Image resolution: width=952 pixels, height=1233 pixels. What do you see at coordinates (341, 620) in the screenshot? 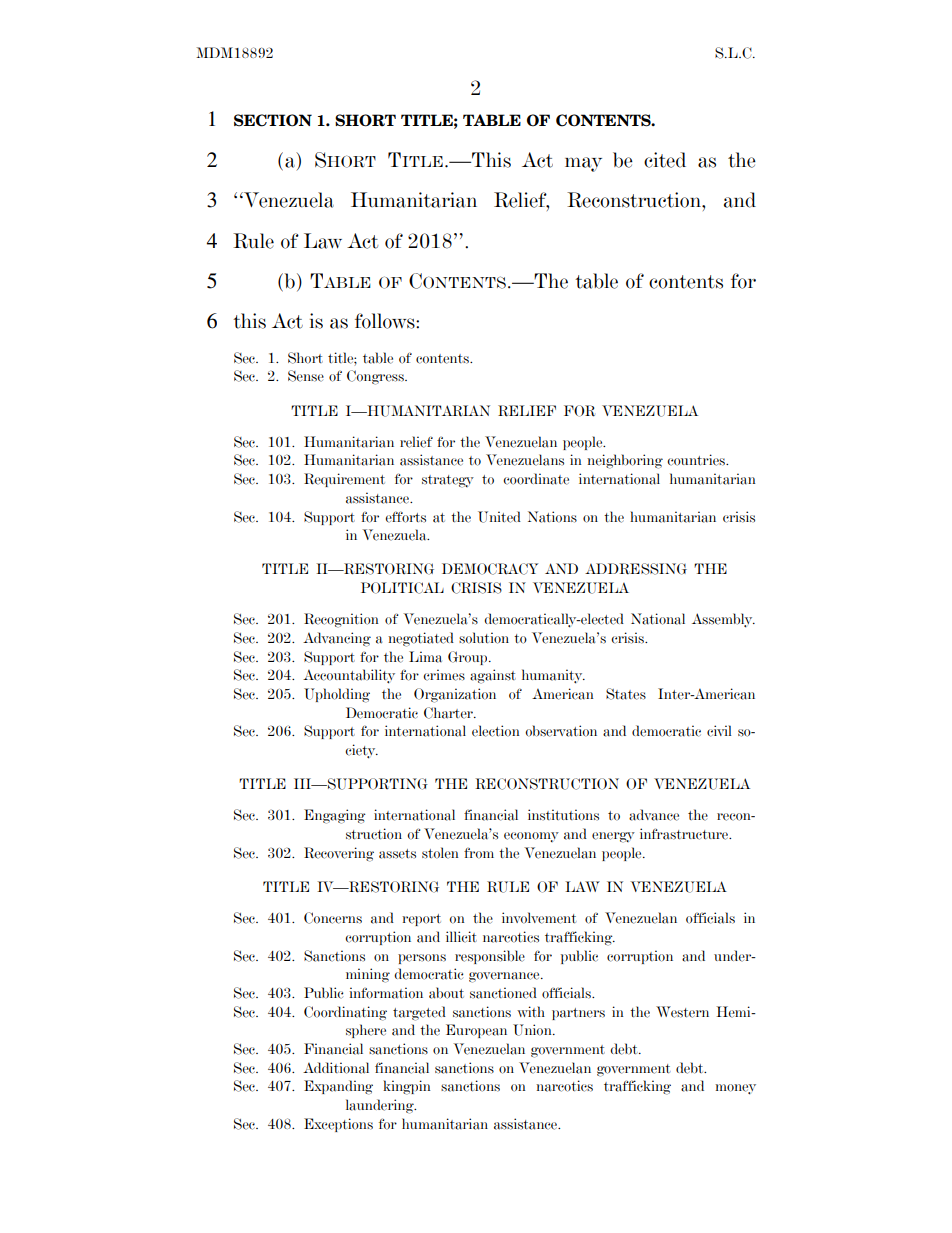
I see `Recognition` at bounding box center [341, 620].
